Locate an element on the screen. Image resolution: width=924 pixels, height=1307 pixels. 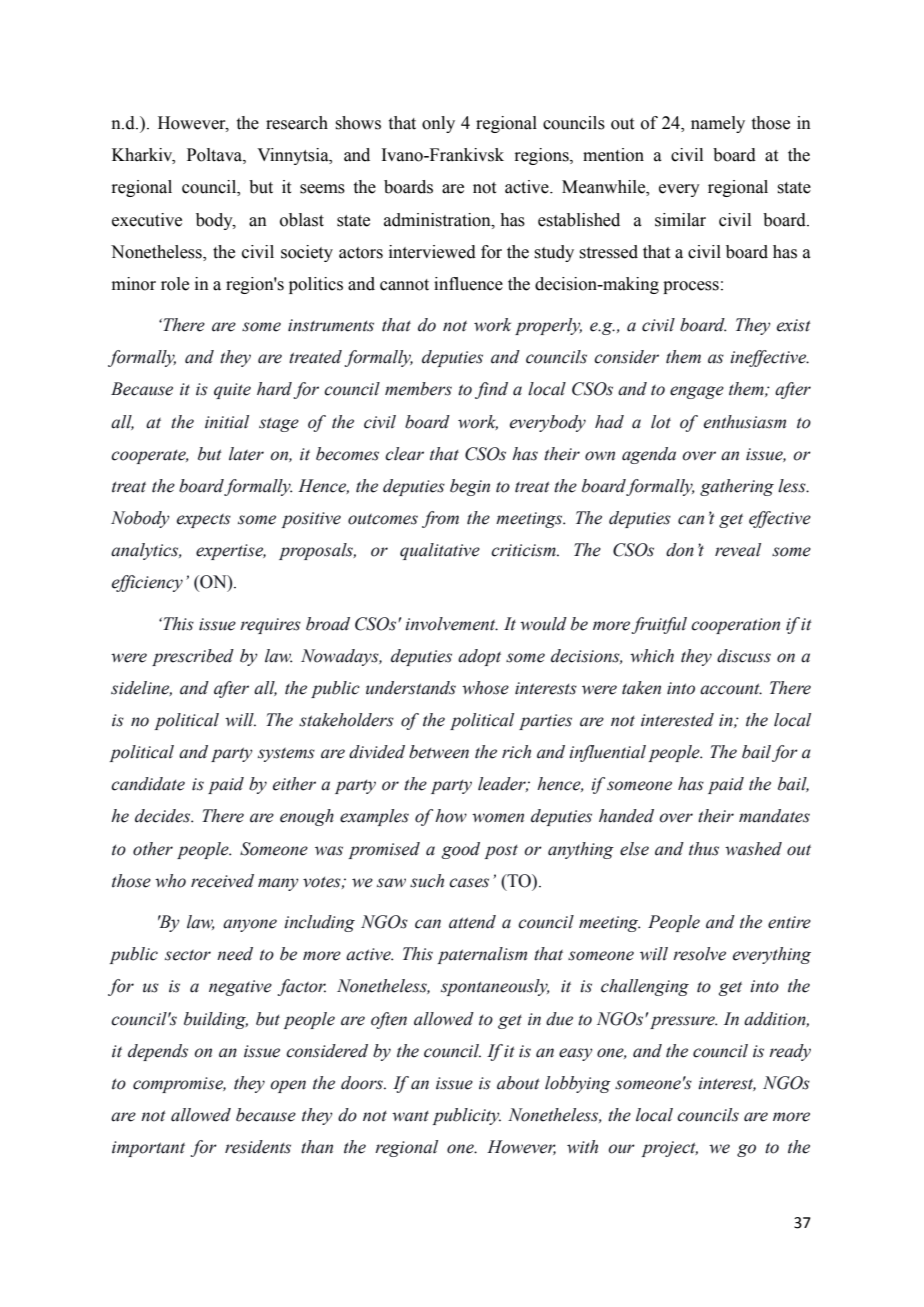
only is located at coordinates (438, 124).
